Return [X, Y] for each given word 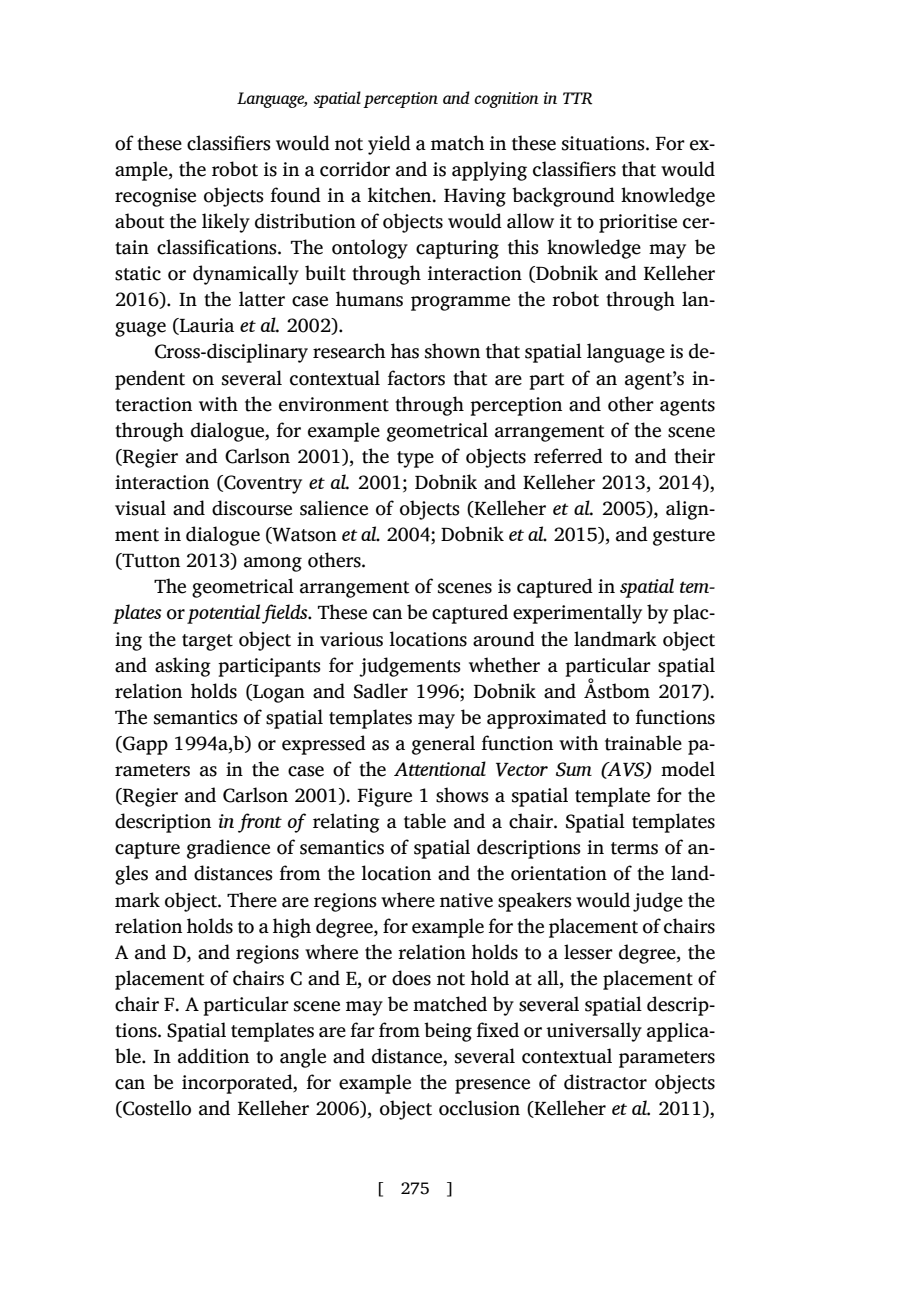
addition [213, 1056]
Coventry [262, 484]
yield [389, 145]
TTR [577, 98]
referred [568, 456]
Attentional [440, 768]
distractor [605, 1082]
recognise [155, 197]
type [415, 459]
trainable [643, 743]
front [260, 823]
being [448, 1032]
